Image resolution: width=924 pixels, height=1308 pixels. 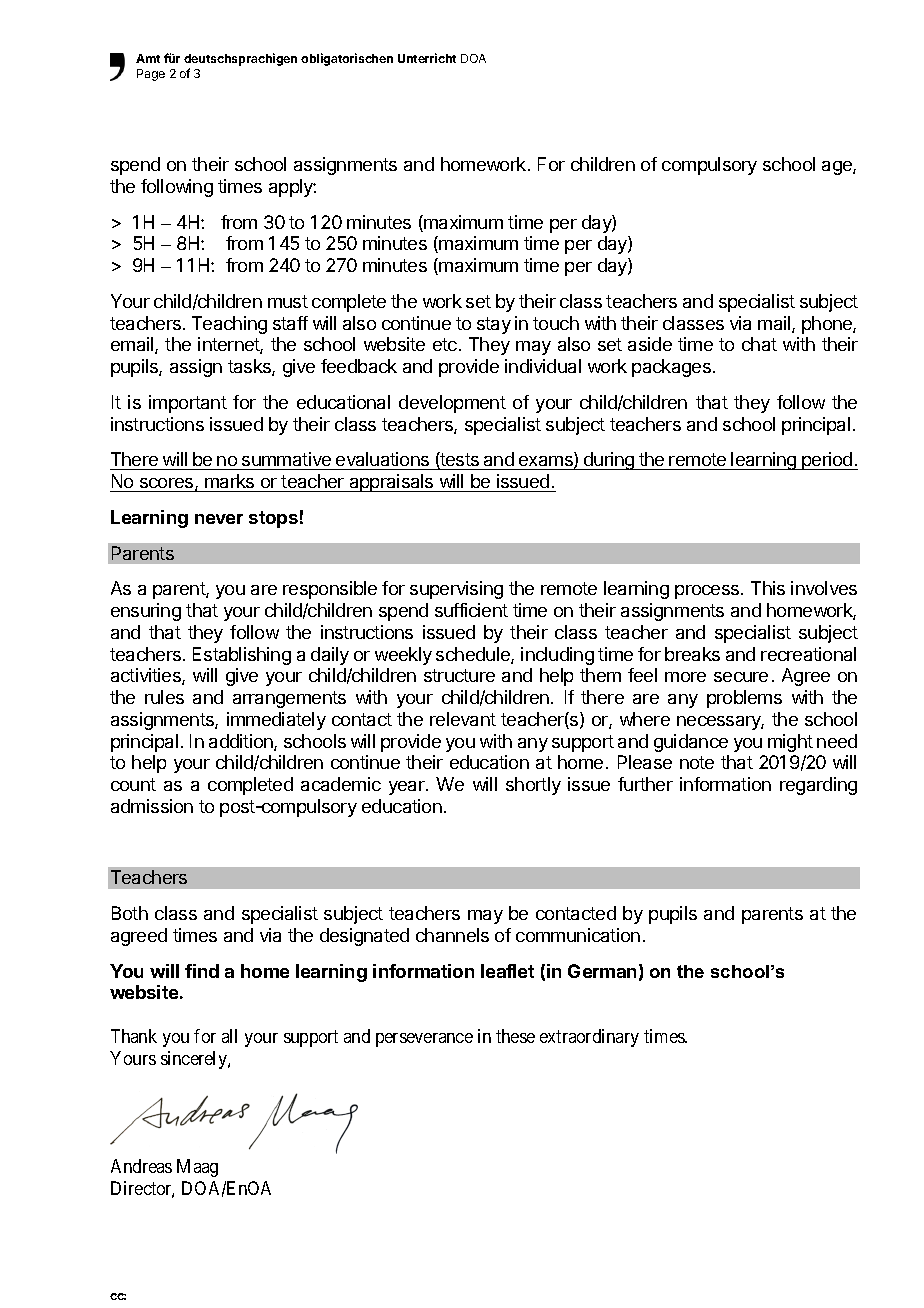 I want to click on important, so click(x=188, y=404).
